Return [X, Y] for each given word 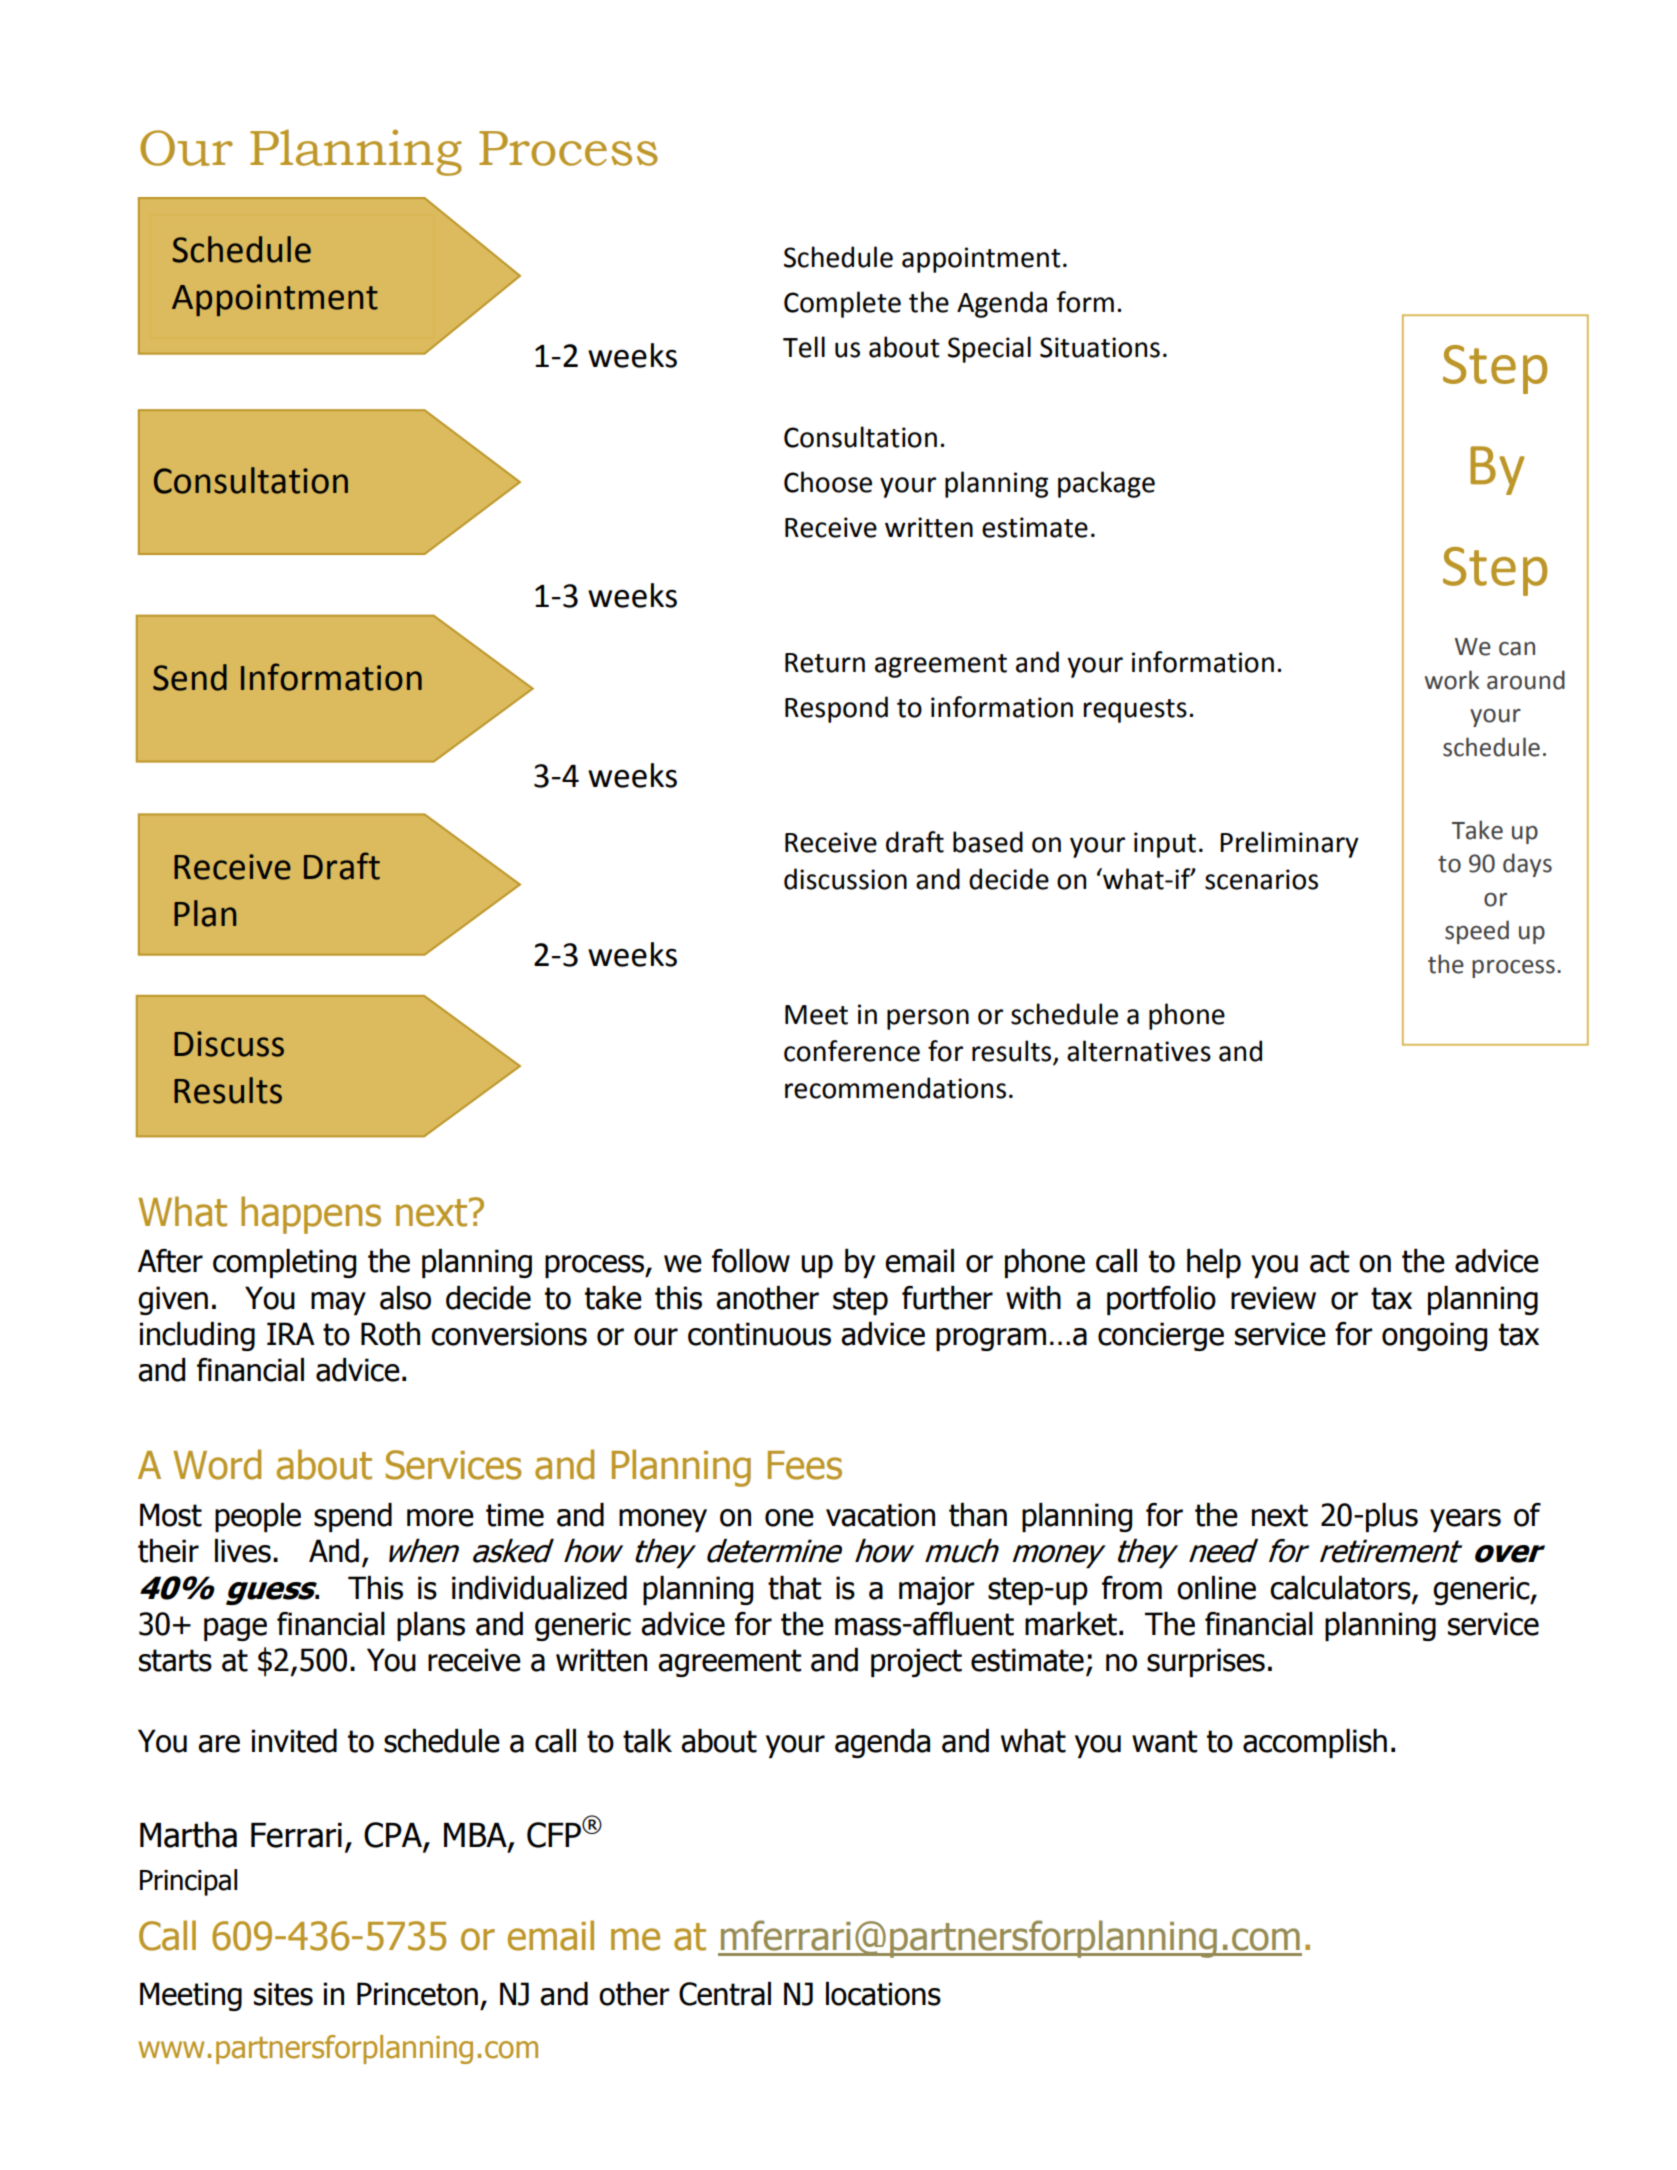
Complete [842, 304]
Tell [804, 347]
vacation [880, 1515]
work [1452, 680]
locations [883, 1994]
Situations [1100, 347]
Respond [836, 709]
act [1330, 1261]
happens [311, 1215]
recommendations [895, 1088]
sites [283, 1994]
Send [190, 677]
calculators [1341, 1588]
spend [353, 1517]
